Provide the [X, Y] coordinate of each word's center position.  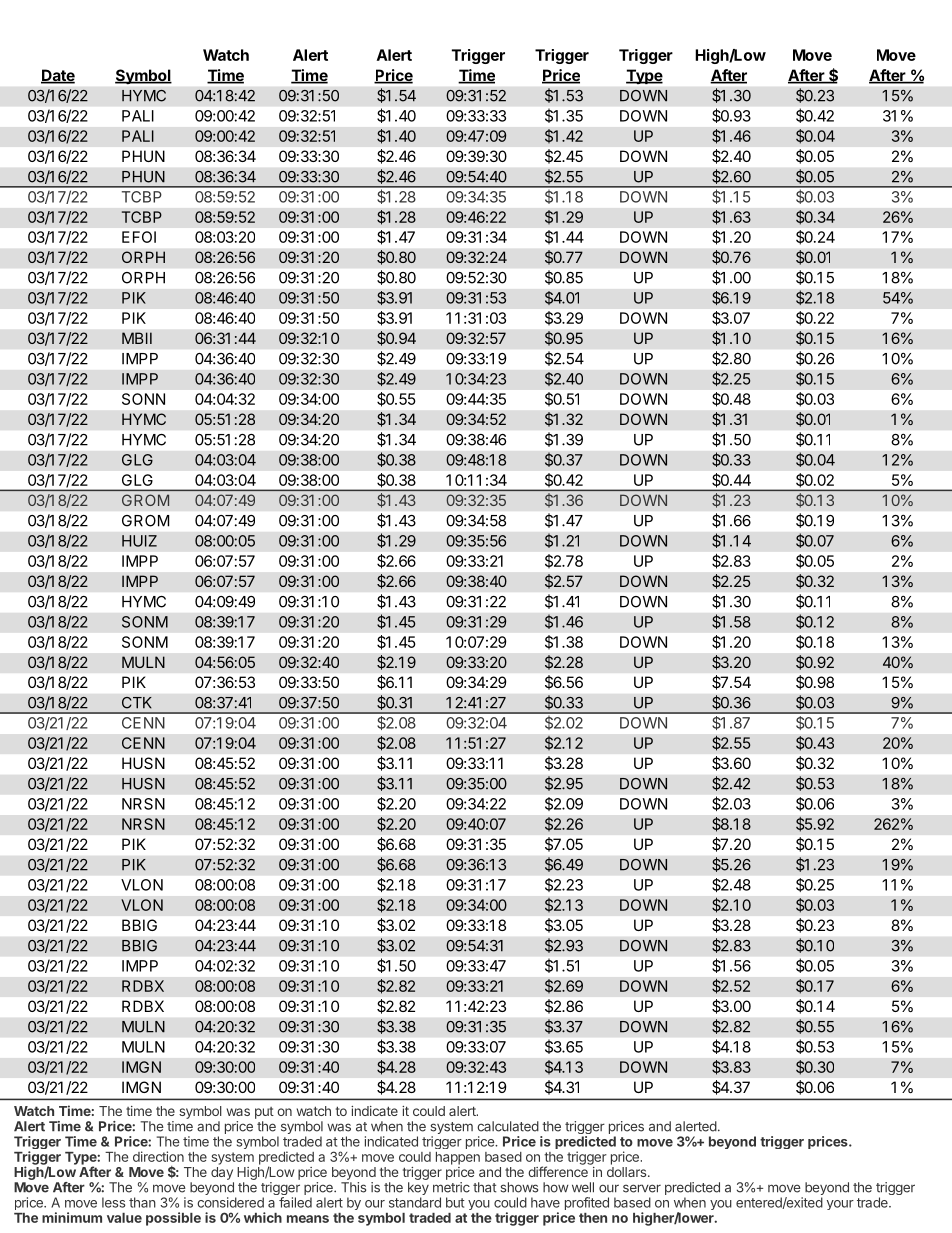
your [840, 1205]
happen [458, 1158]
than [142, 1202]
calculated [508, 1126]
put [264, 1113]
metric [451, 1187]
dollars [628, 1172]
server [642, 1188]
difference [558, 1171]
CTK [137, 703]
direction [158, 1156]
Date [58, 76]
